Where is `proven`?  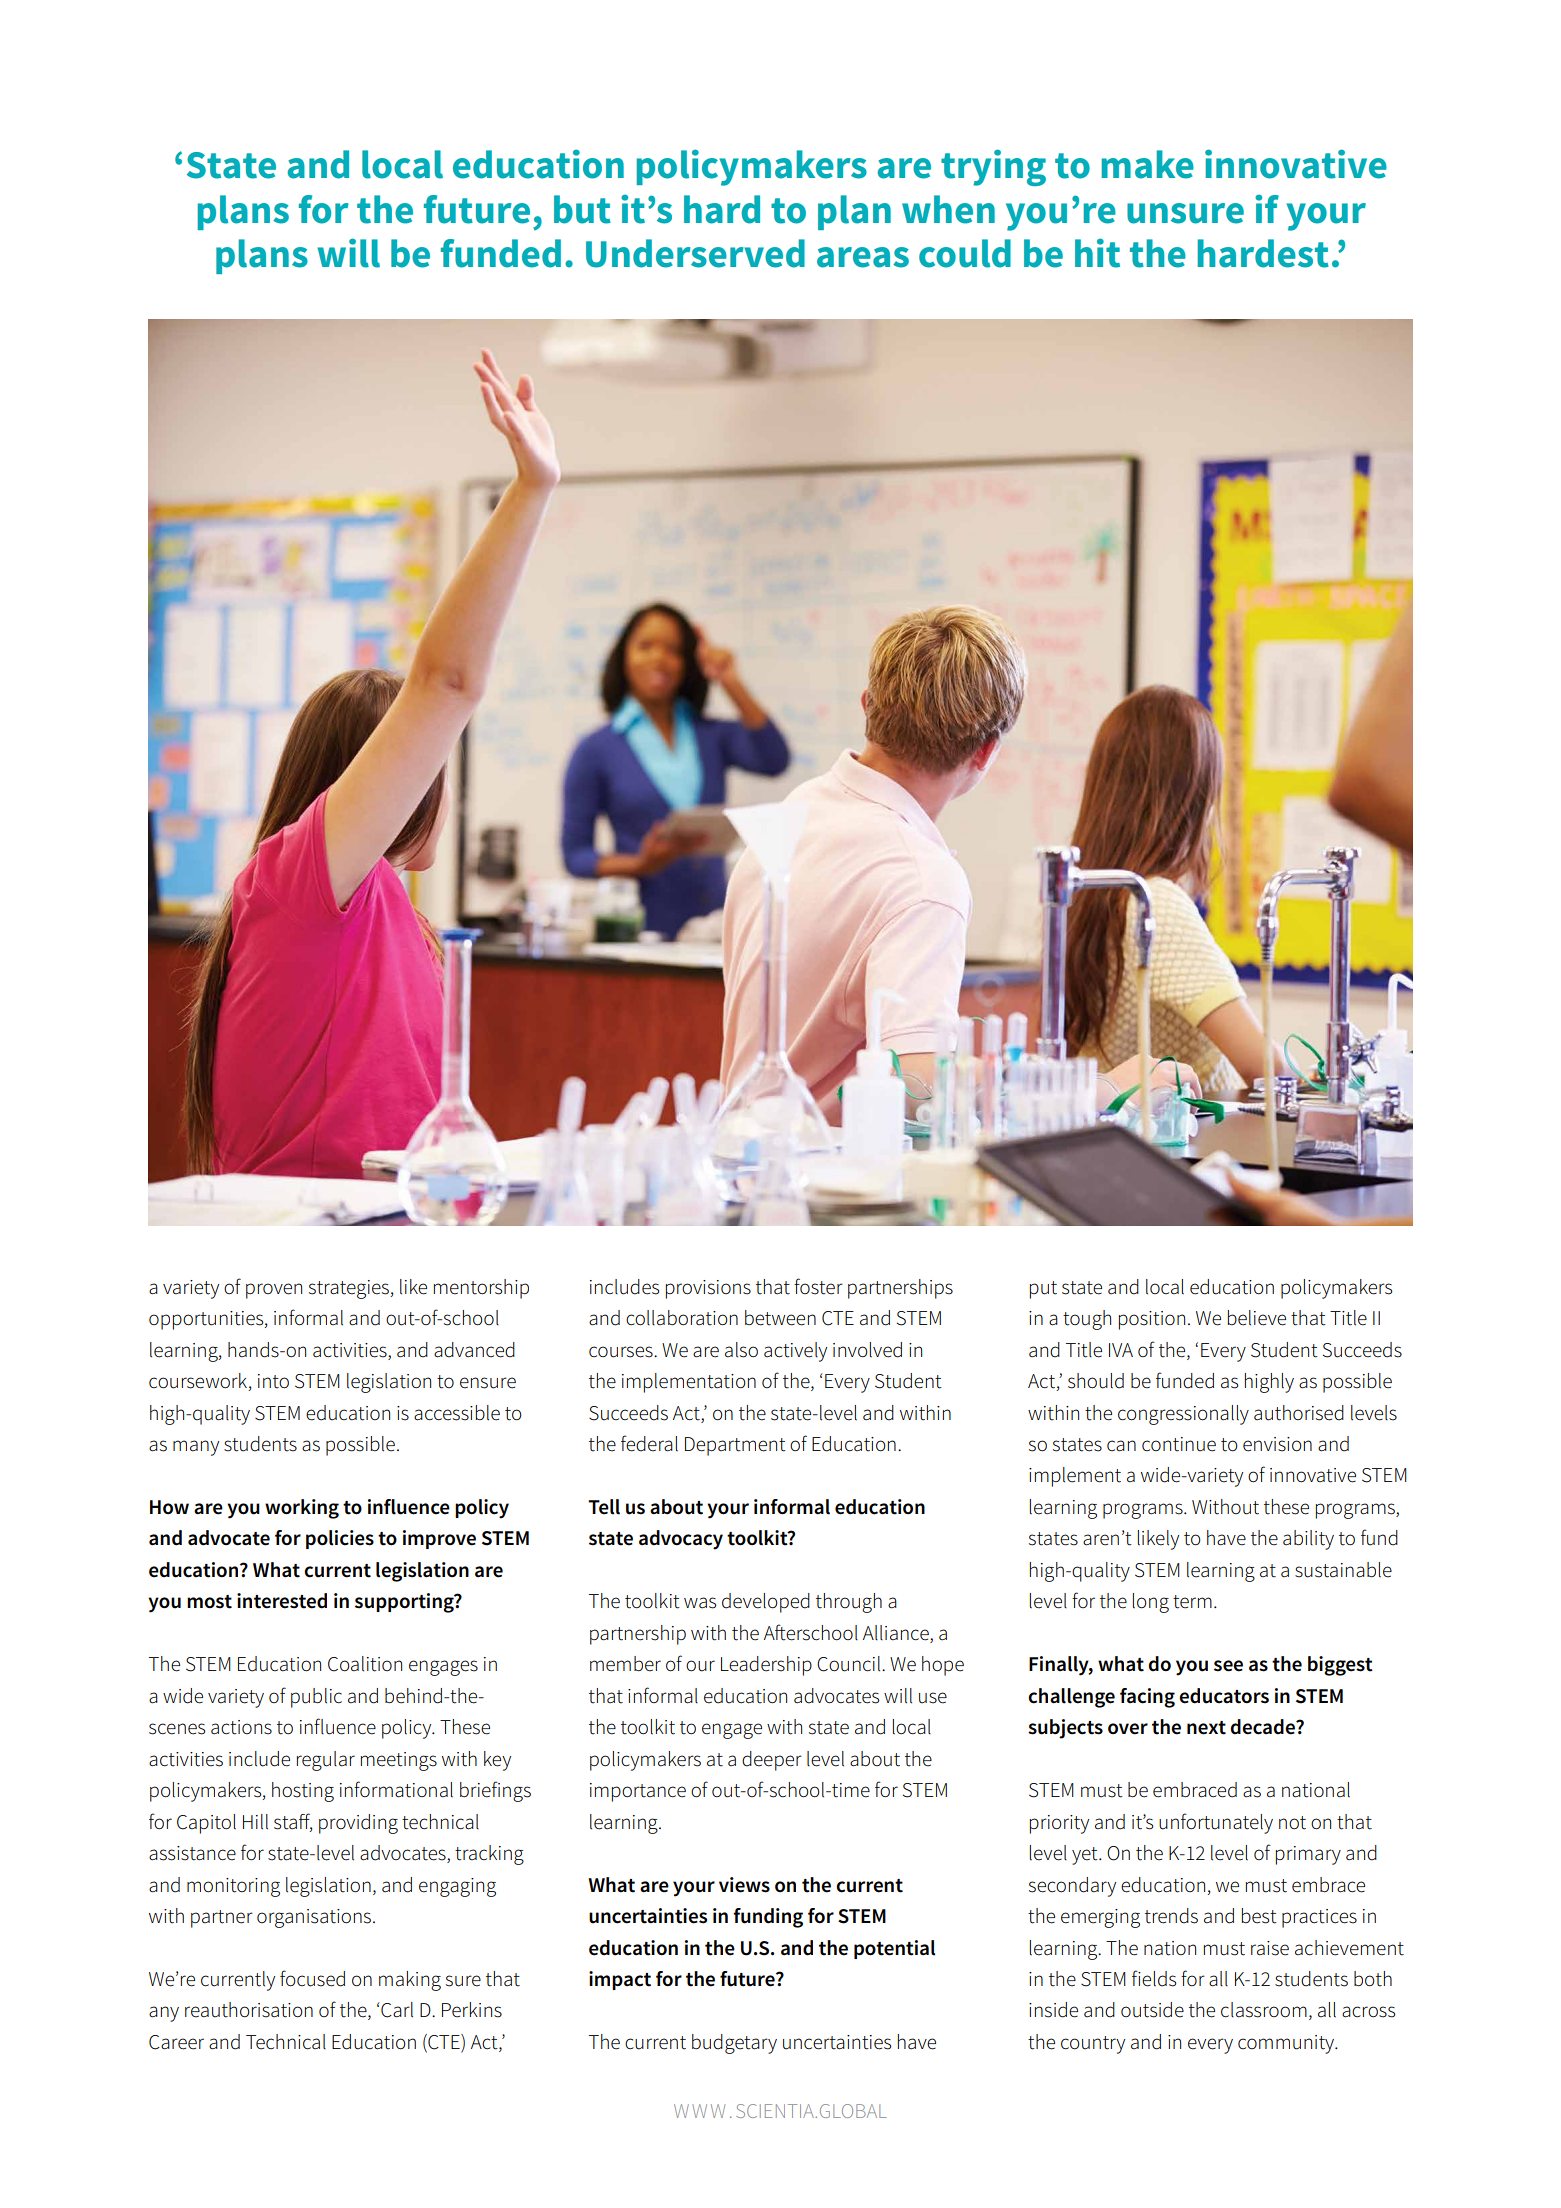
proven is located at coordinates (274, 1291).
